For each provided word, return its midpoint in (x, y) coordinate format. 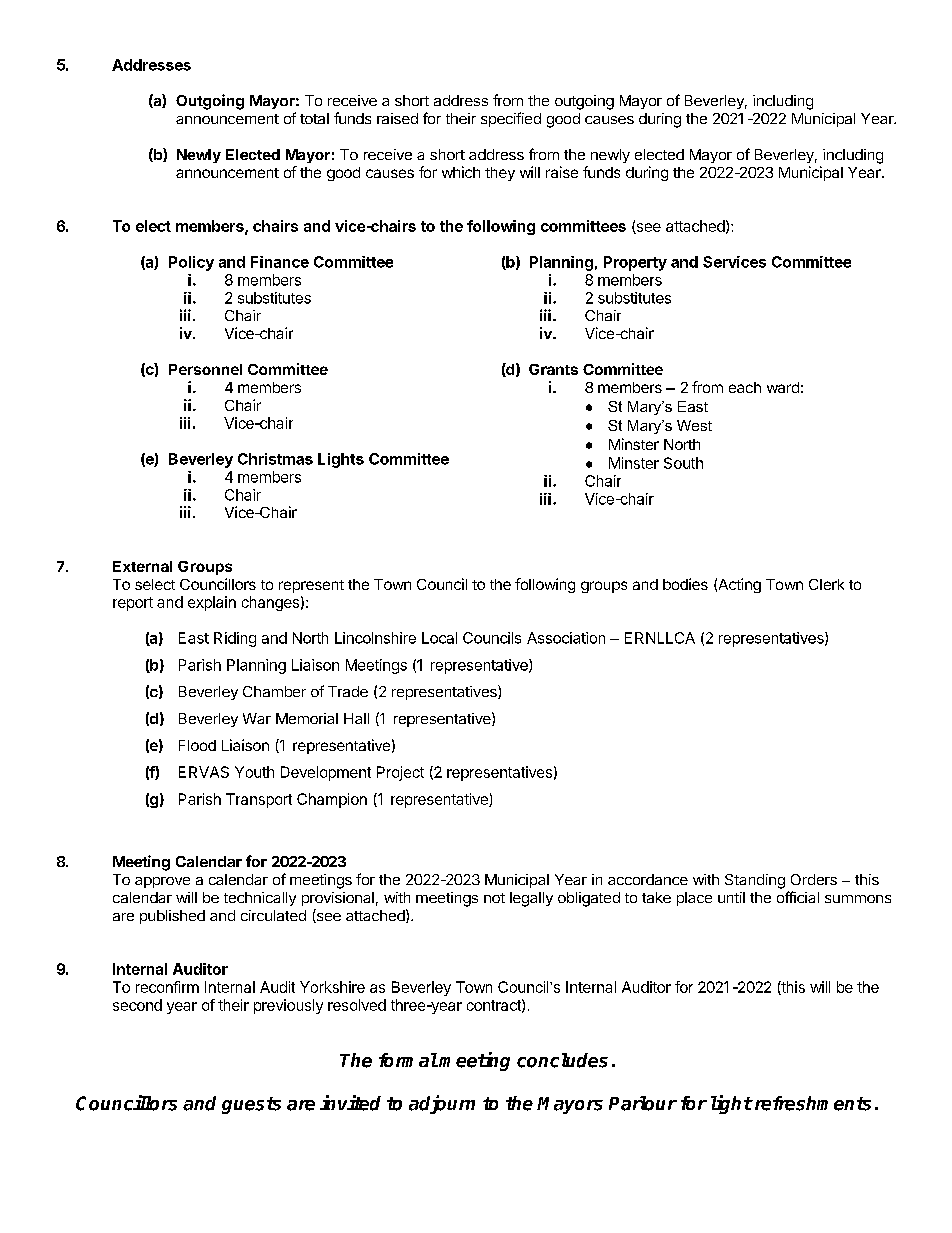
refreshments (811, 1103)
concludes (562, 1060)
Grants (553, 369)
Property (635, 263)
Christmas (275, 459)
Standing (755, 881)
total (314, 118)
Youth (254, 772)
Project (400, 773)
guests (251, 1105)
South (683, 463)
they (500, 174)
